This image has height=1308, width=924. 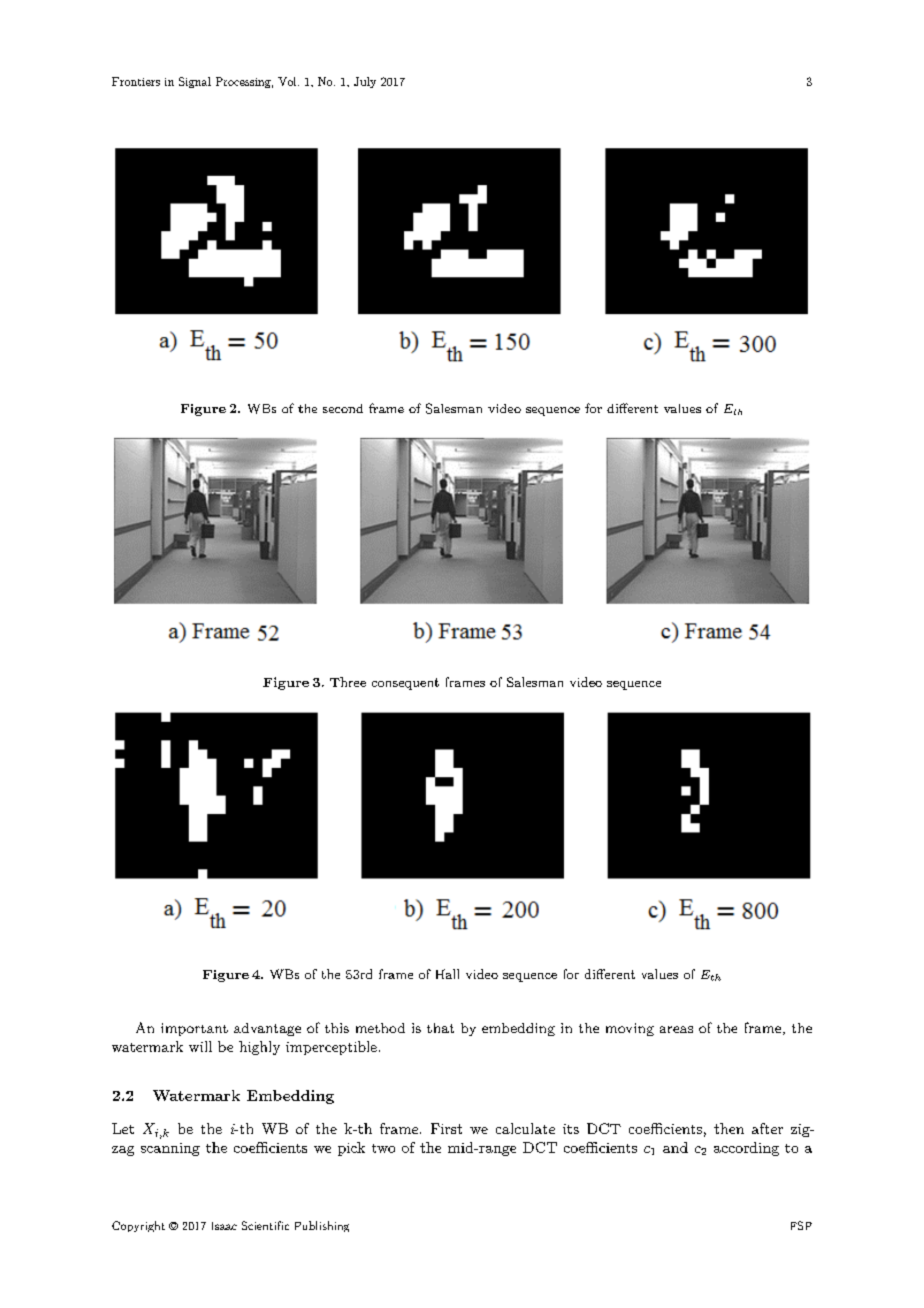 What do you see at coordinates (288, 81) in the image?
I see `Vol` at bounding box center [288, 81].
